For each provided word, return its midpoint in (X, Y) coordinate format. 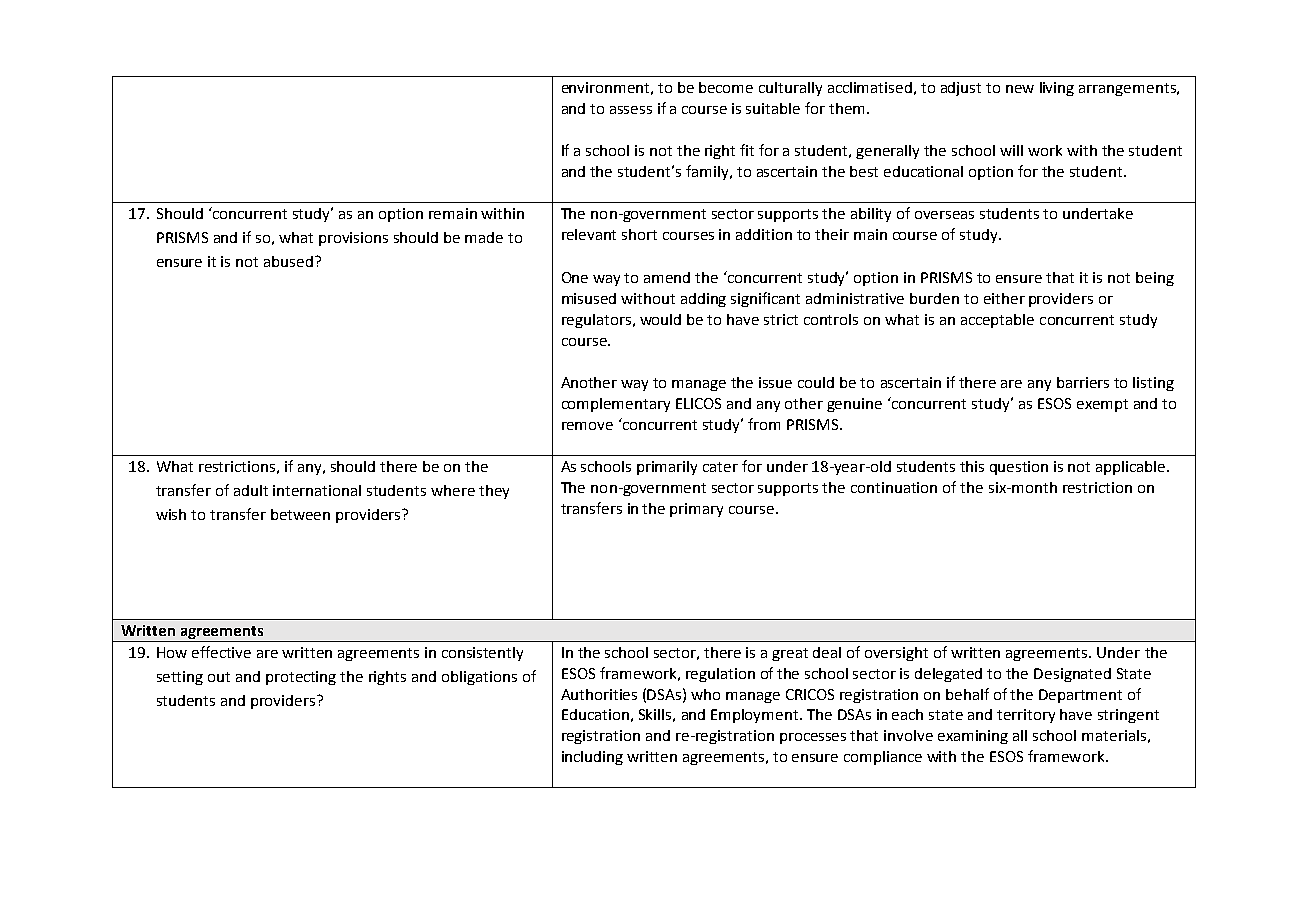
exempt (1102, 405)
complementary (616, 405)
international (317, 490)
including (592, 758)
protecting (301, 678)
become (726, 87)
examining (973, 737)
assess (631, 110)
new (1020, 89)
